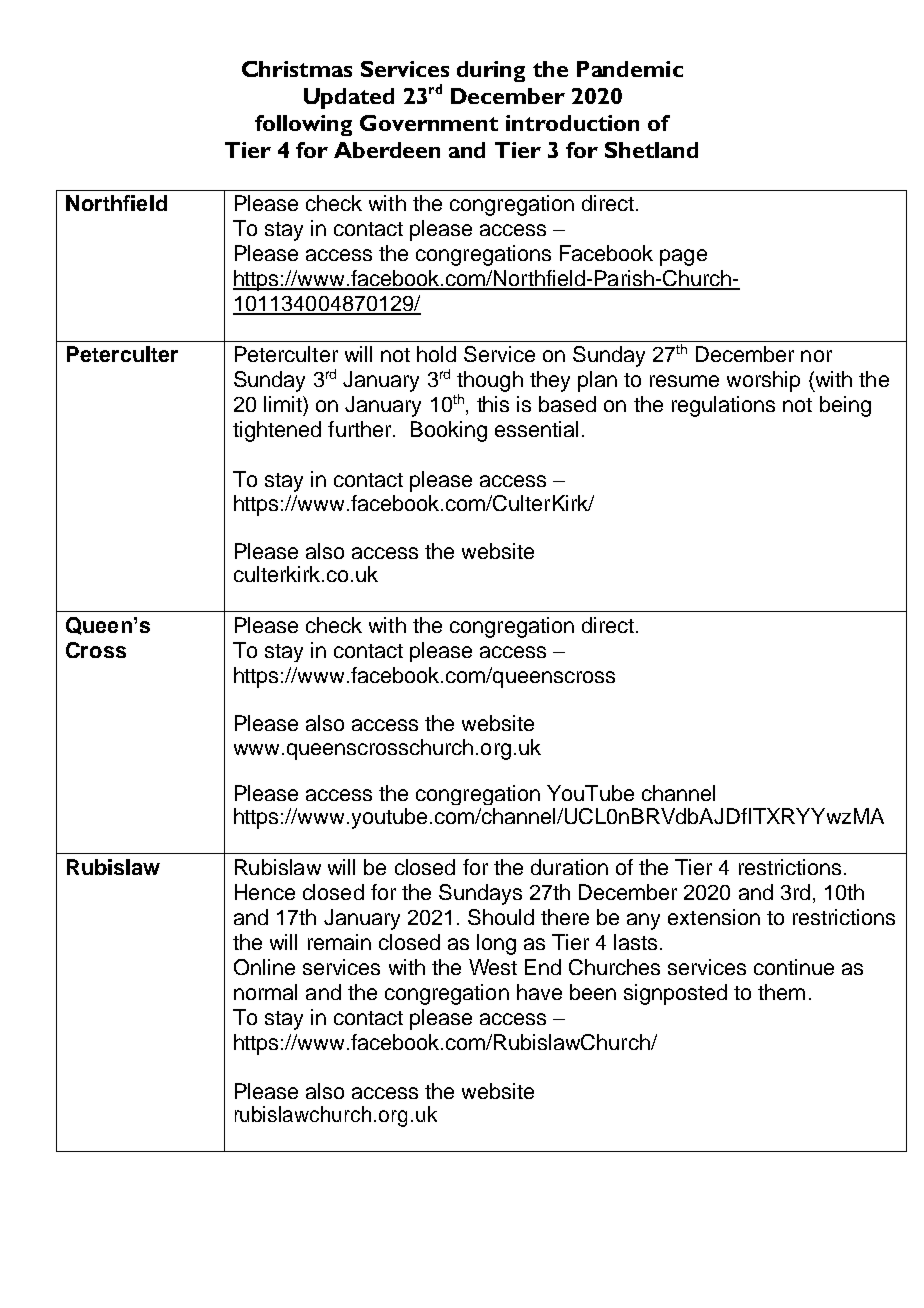 Image resolution: width=924 pixels, height=1308 pixels. Describe the element at coordinates (651, 150) in the screenshot. I see `Shetland` at that location.
